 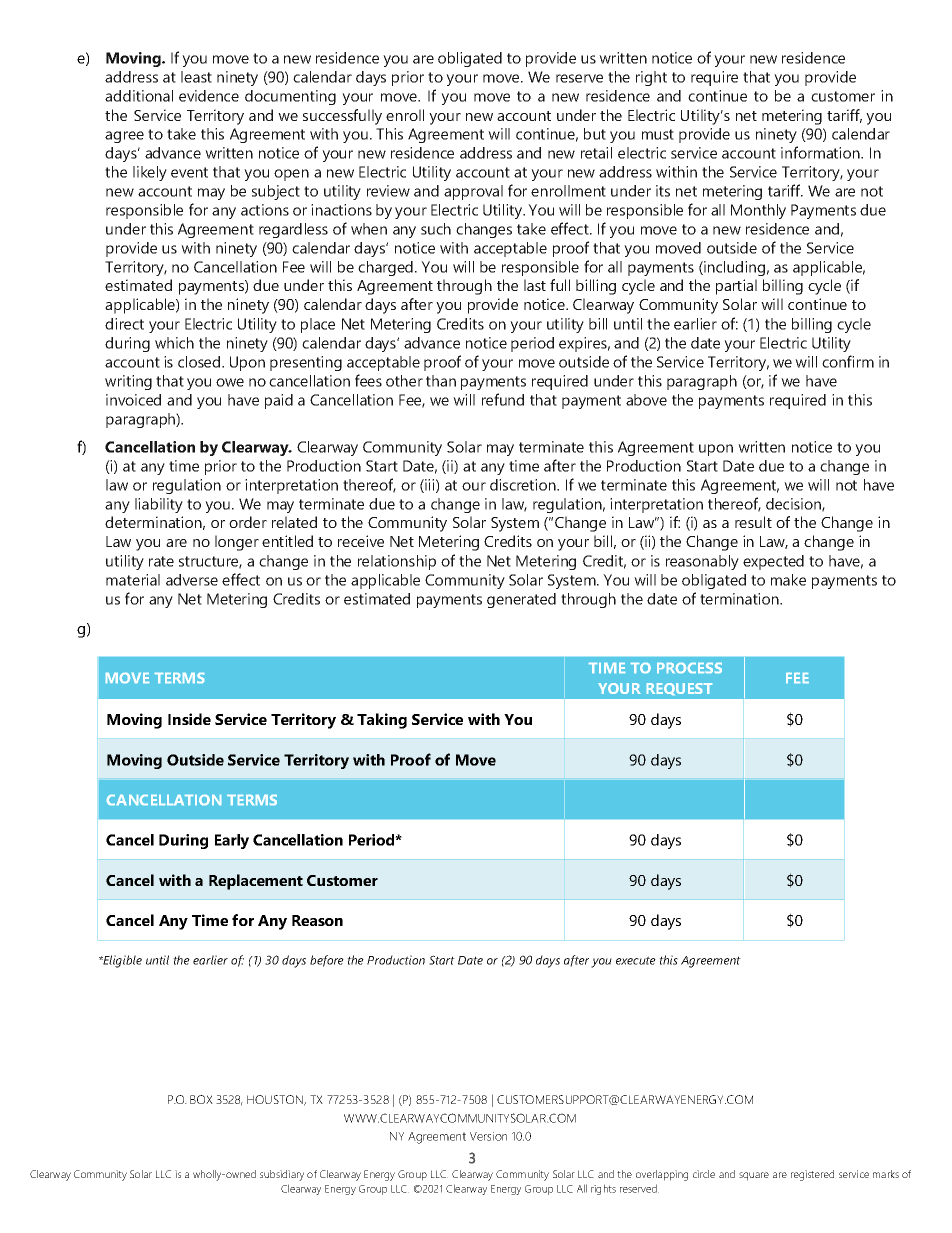 I want to click on REQUEST, so click(x=679, y=689).
